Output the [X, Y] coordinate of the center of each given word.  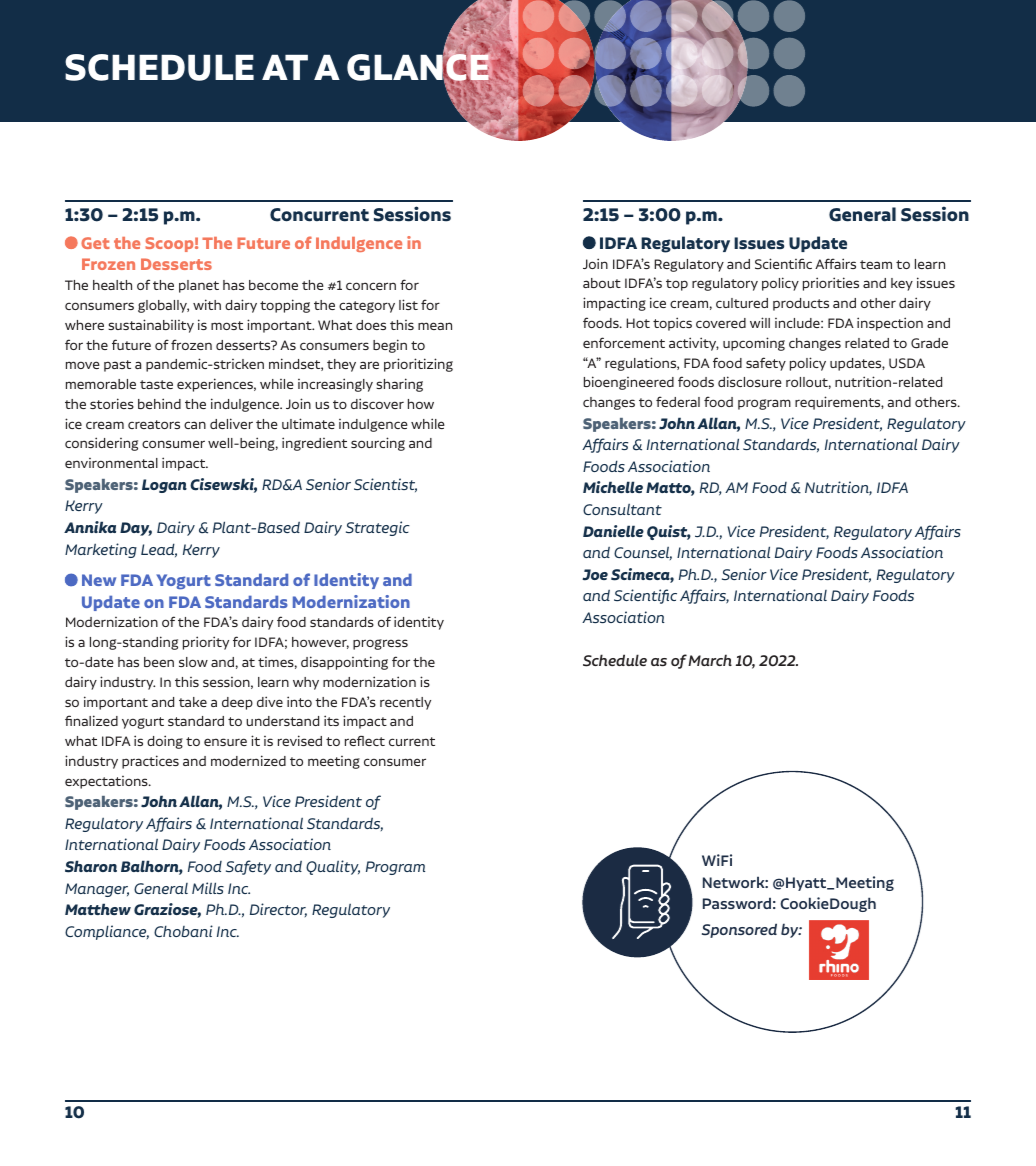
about [602, 283]
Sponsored [739, 930]
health [112, 285]
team [876, 264]
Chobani [183, 931]
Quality [333, 867]
